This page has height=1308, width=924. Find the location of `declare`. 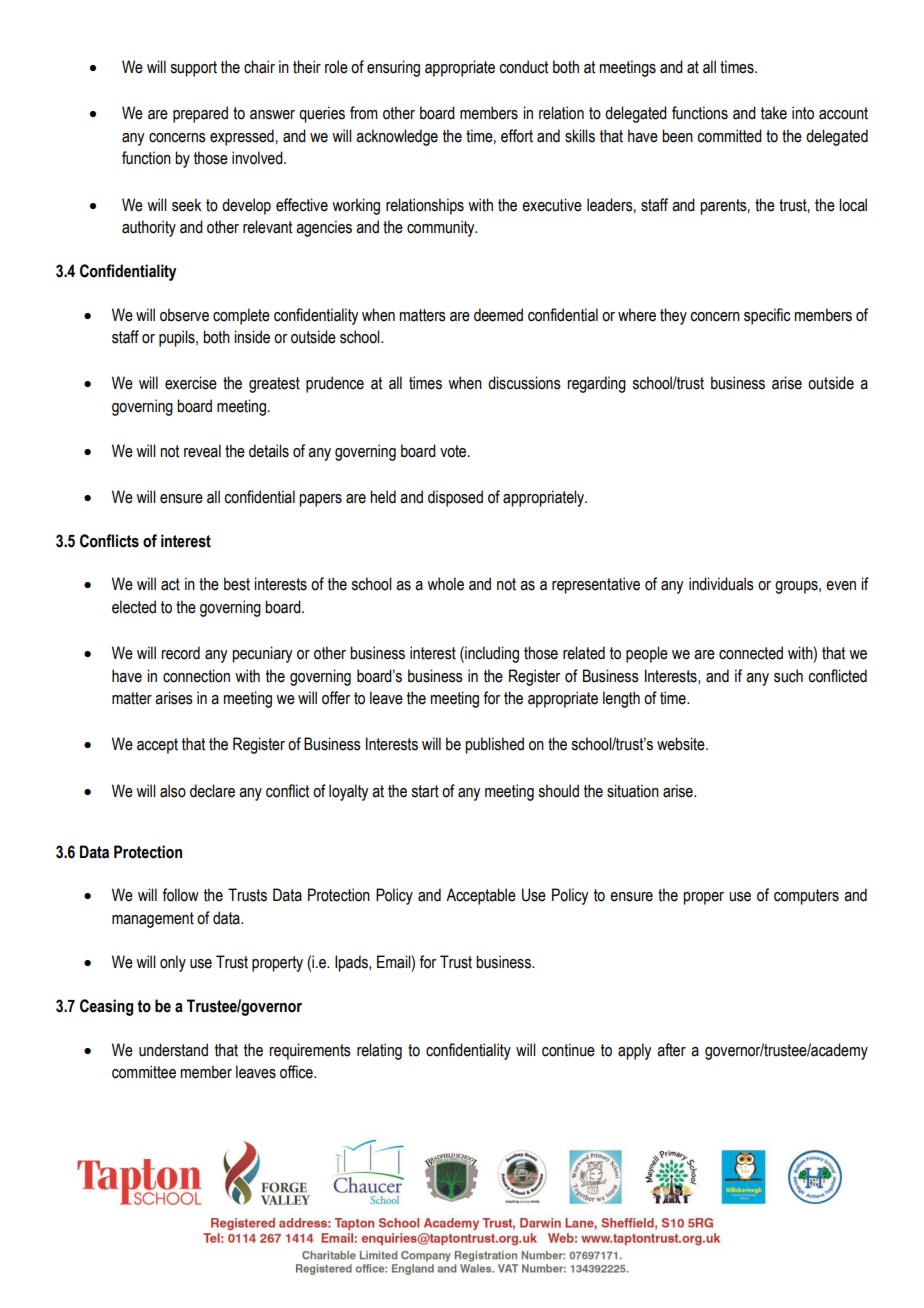

declare is located at coordinates (212, 791).
